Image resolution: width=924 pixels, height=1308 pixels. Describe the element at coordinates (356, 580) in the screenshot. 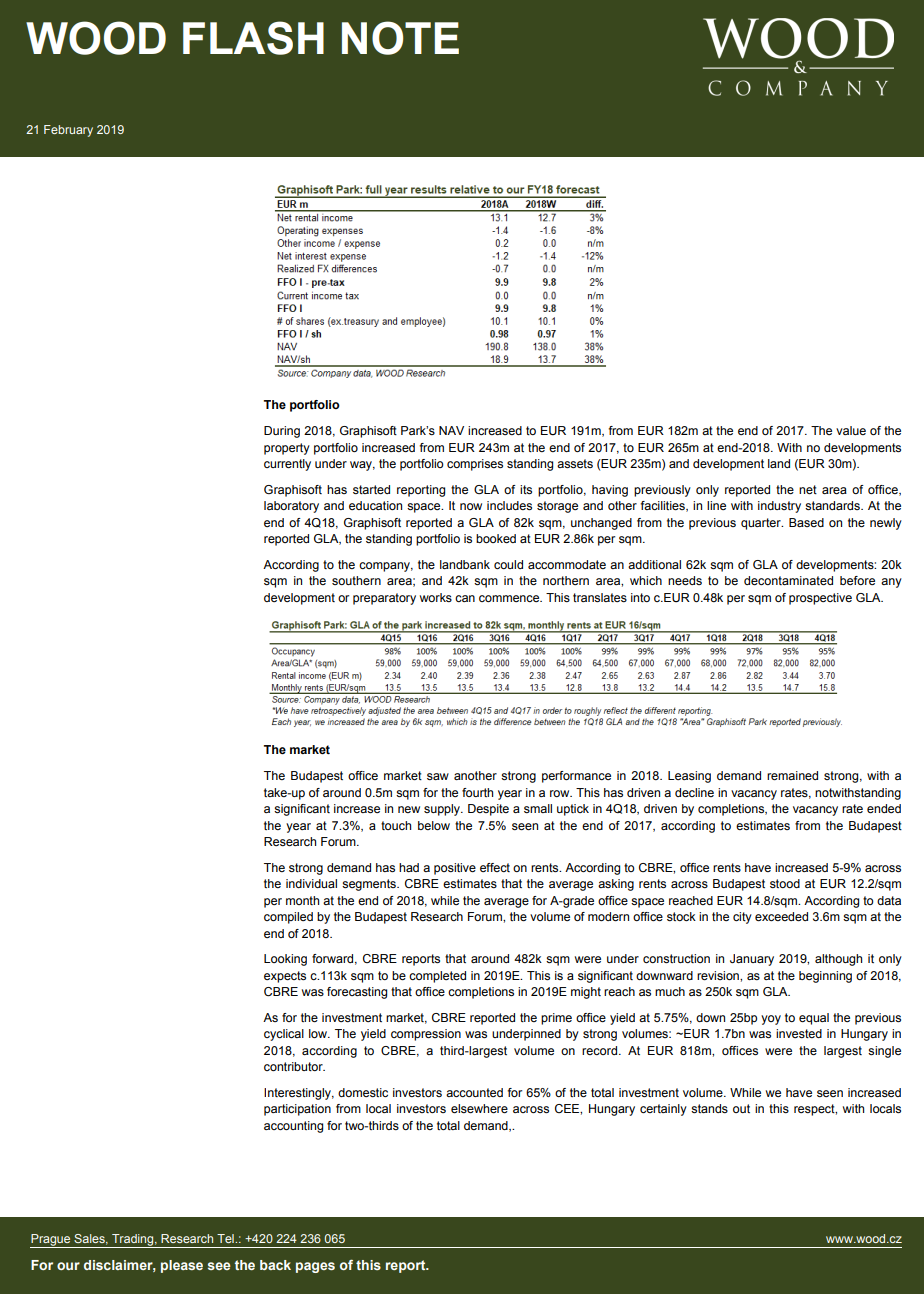

I see `southern` at that location.
